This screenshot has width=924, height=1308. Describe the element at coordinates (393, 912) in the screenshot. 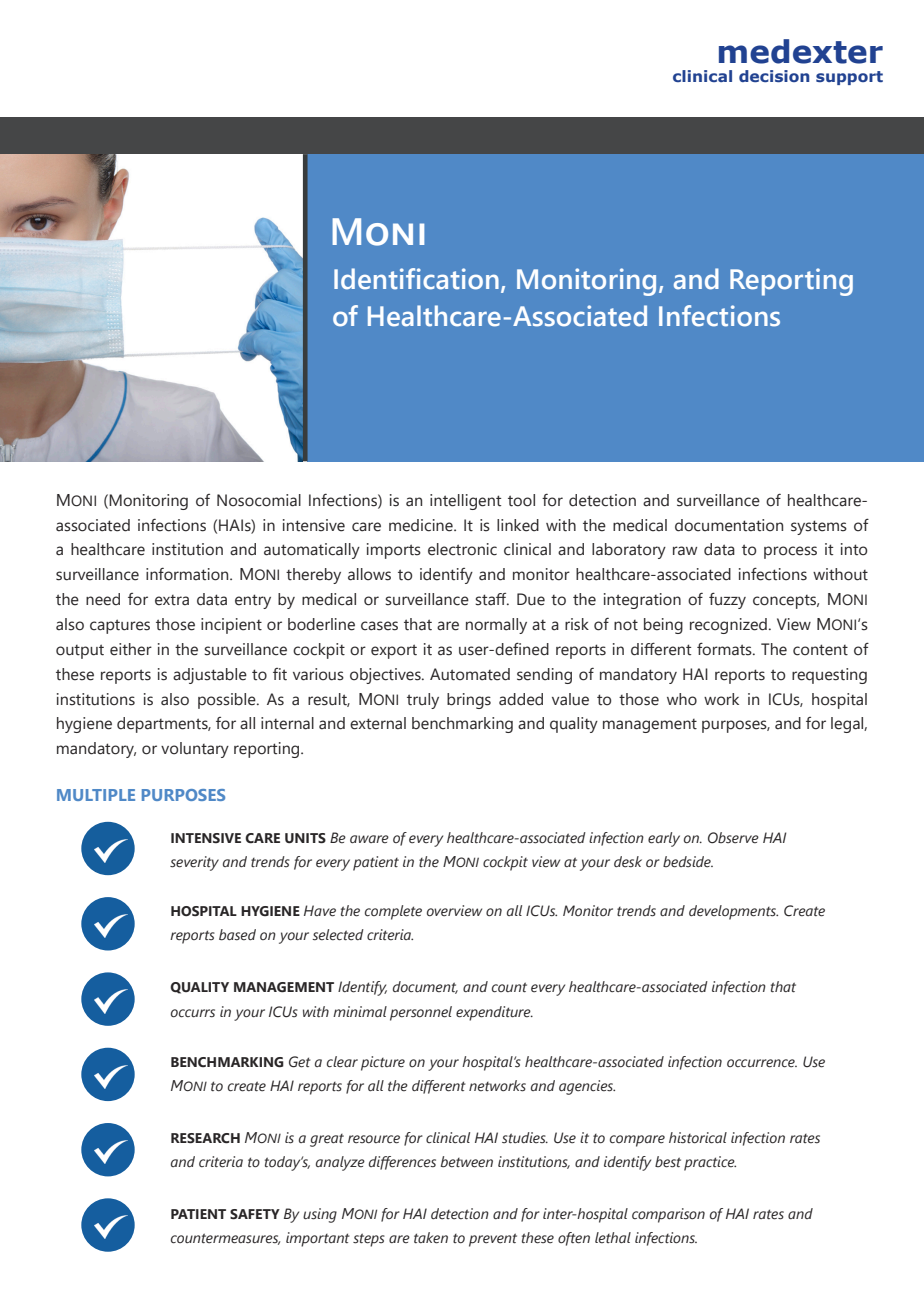

I see `complete` at that location.
